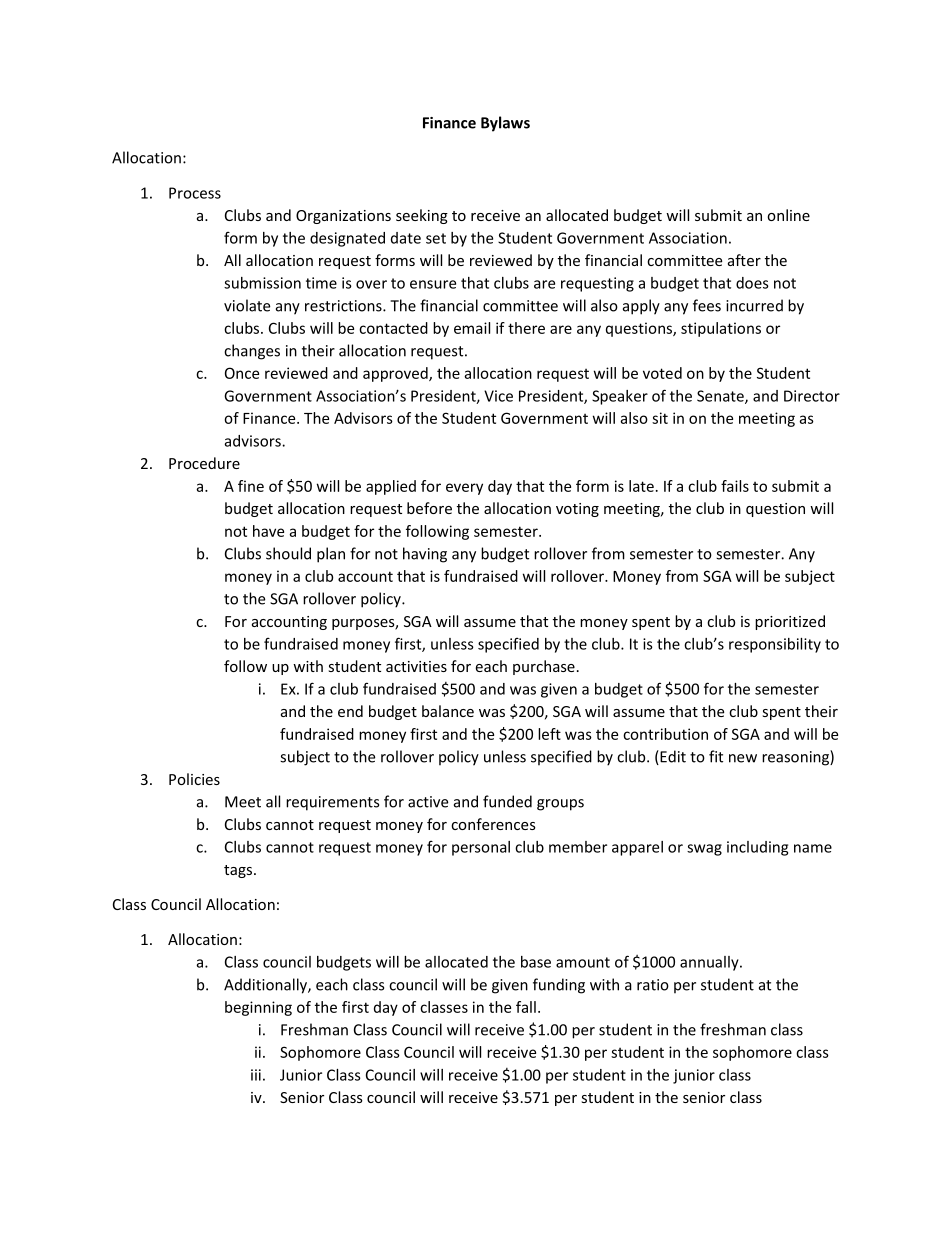 The image size is (952, 1233). What do you see at coordinates (195, 193) in the screenshot?
I see `Process` at bounding box center [195, 193].
